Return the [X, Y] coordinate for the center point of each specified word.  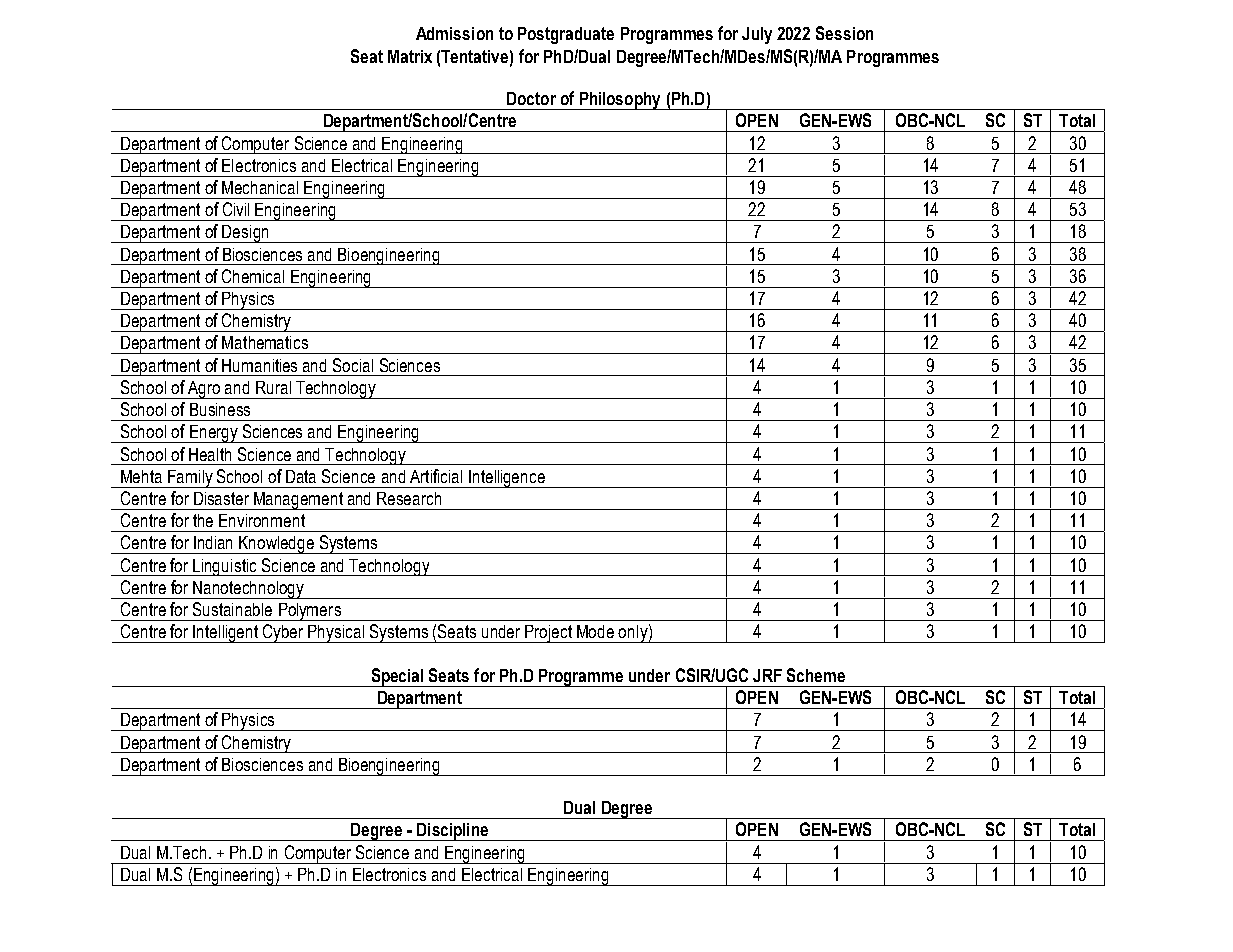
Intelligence [507, 479]
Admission [454, 33]
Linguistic [225, 567]
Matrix [410, 56]
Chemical [253, 276]
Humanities [259, 365]
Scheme [816, 675]
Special [397, 677]
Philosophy [620, 101]
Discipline [452, 832]
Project [549, 634]
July [757, 35]
